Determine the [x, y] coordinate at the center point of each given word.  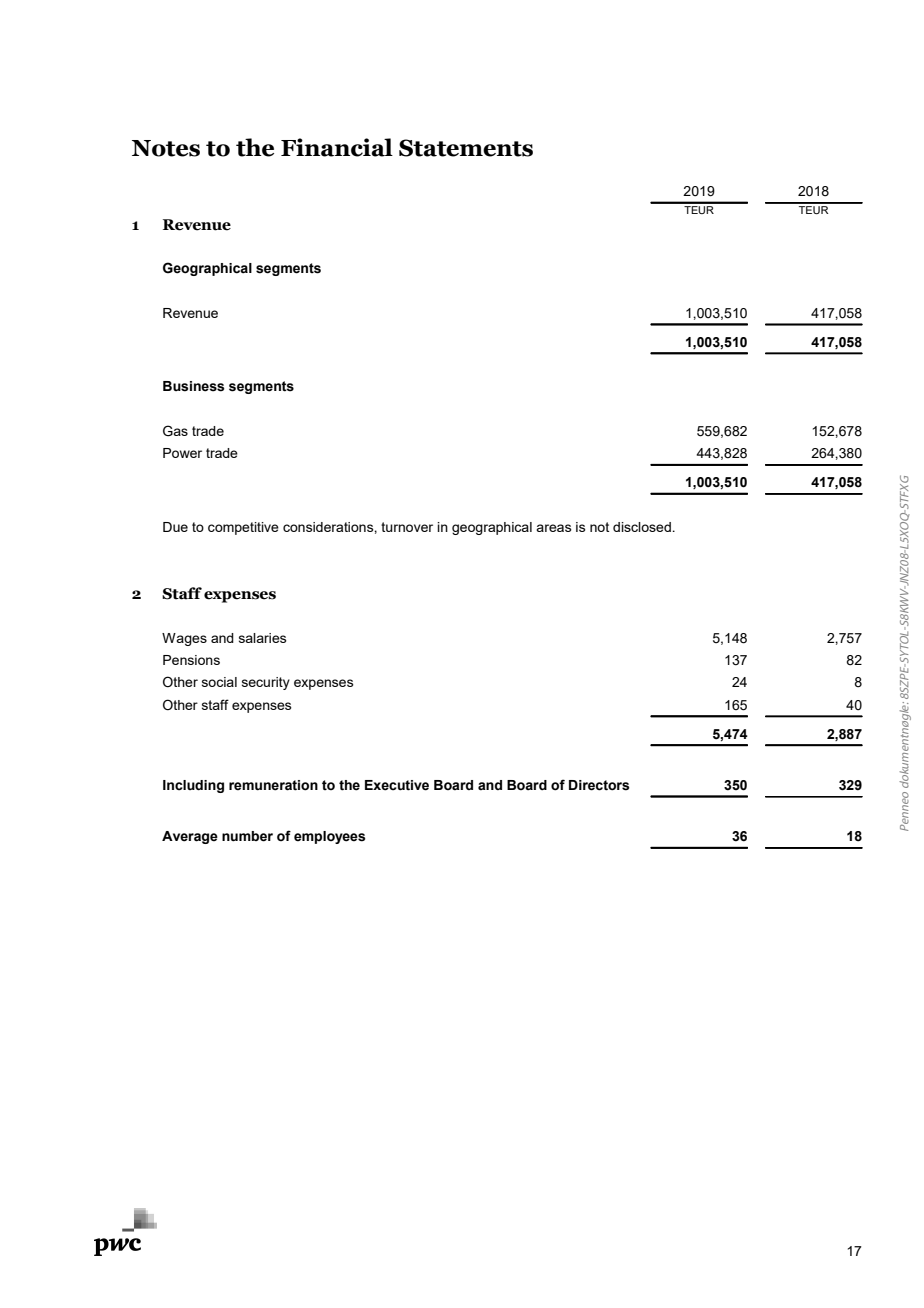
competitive [243, 528]
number [247, 836]
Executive [397, 785]
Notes [166, 148]
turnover [407, 527]
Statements [466, 148]
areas [554, 528]
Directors [599, 785]
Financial [337, 147]
